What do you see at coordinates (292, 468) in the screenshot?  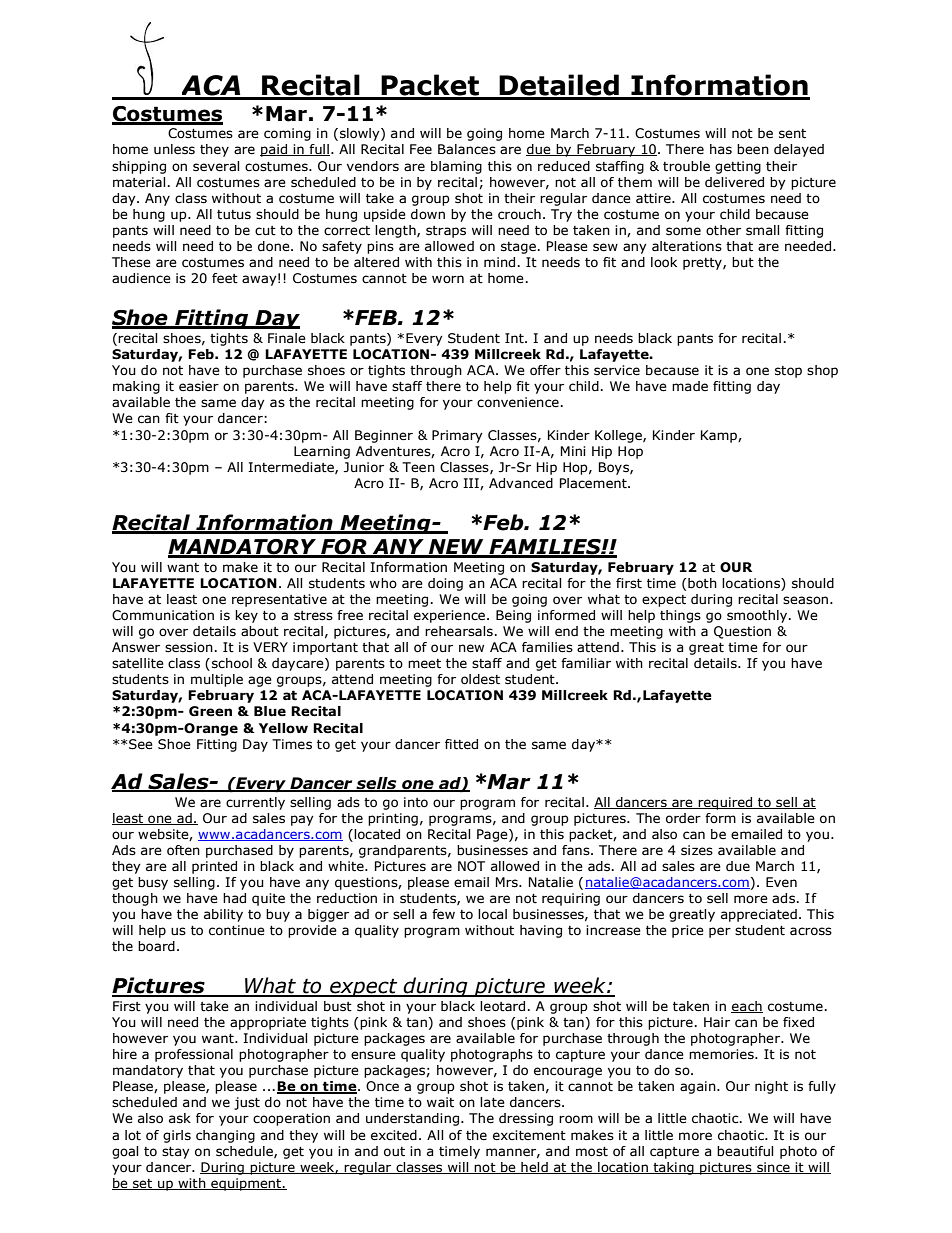 I see `Intermediate` at bounding box center [292, 468].
